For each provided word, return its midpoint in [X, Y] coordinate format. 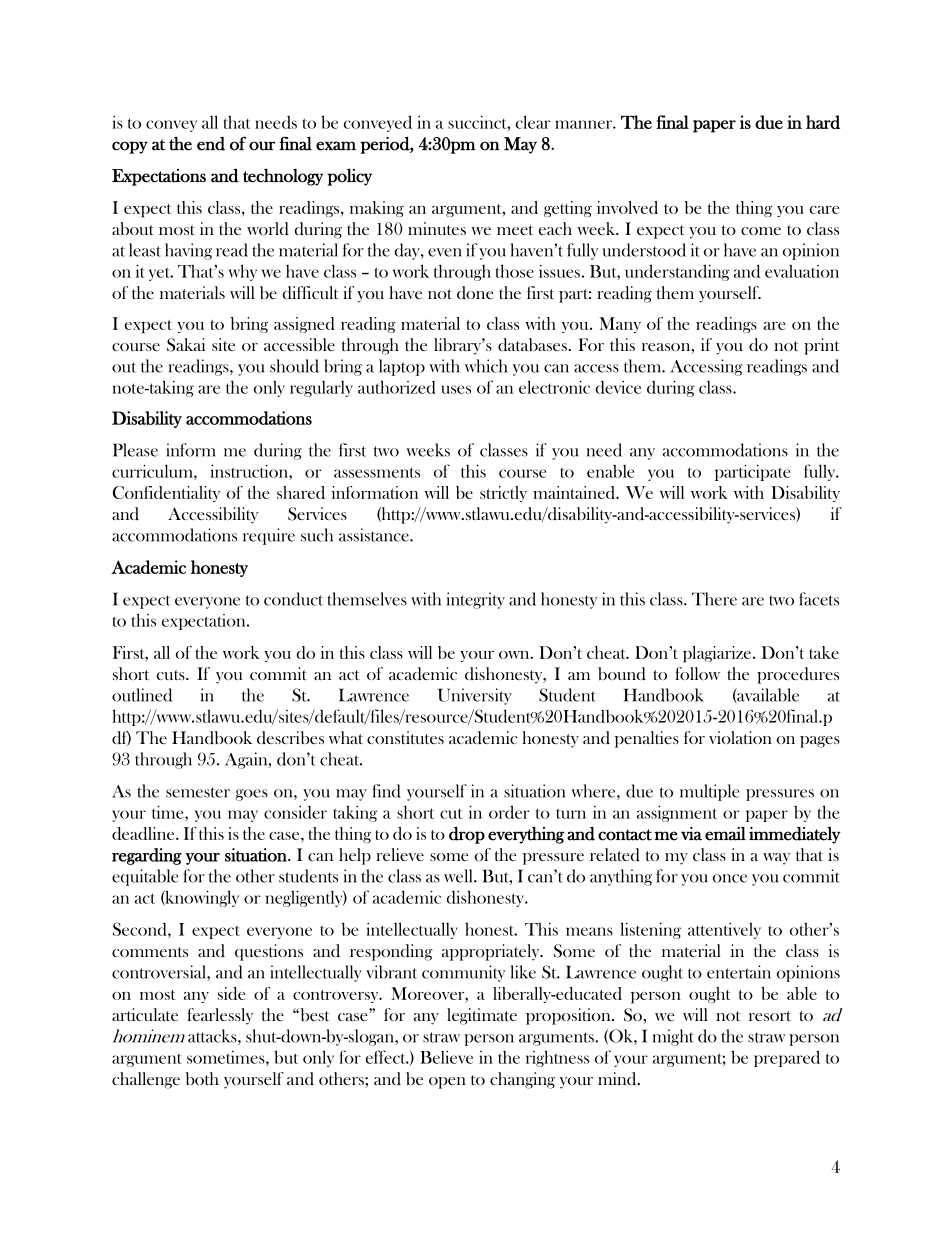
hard [823, 122]
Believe [446, 1057]
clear [533, 122]
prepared [787, 1058]
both [202, 1078]
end [211, 144]
